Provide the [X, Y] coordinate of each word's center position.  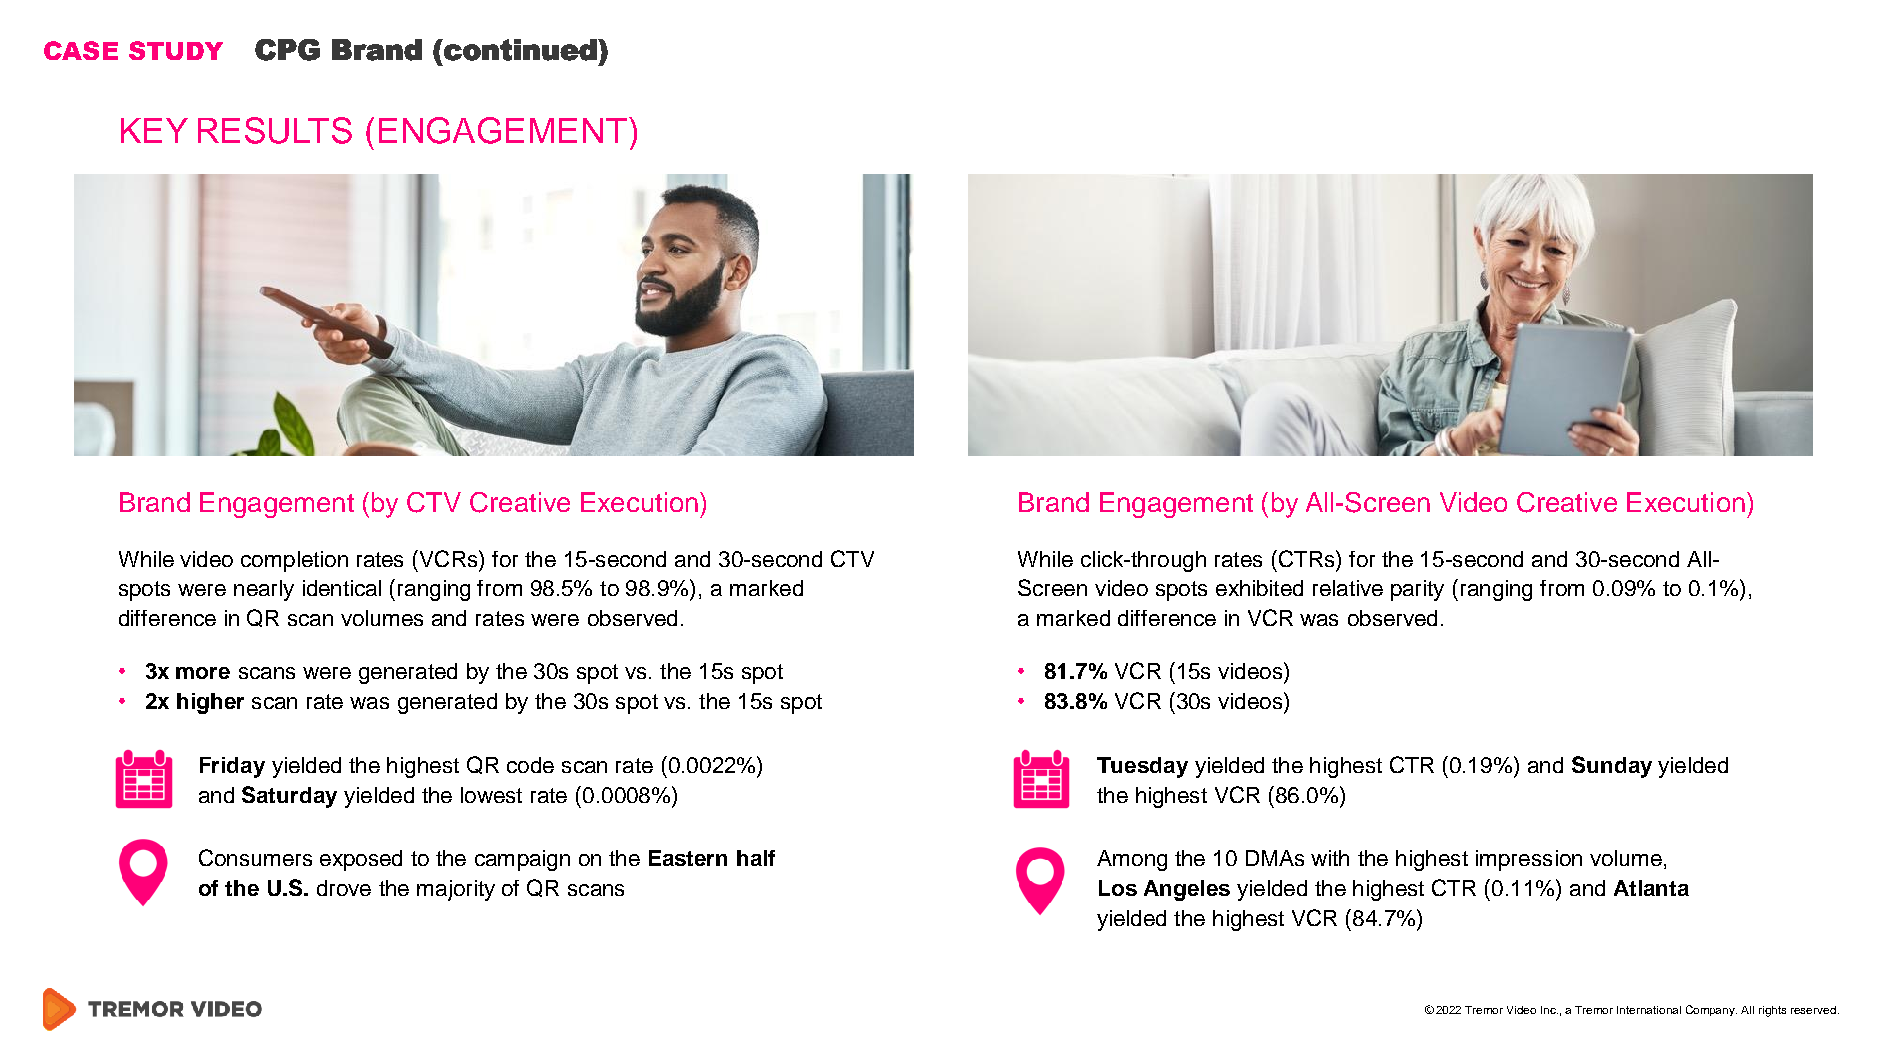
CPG [287, 50]
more [203, 673]
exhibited [1259, 588]
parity [1417, 590]
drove [344, 888]
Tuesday [1142, 767]
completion [294, 561]
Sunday [1612, 767]
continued [520, 50]
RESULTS [275, 130]
